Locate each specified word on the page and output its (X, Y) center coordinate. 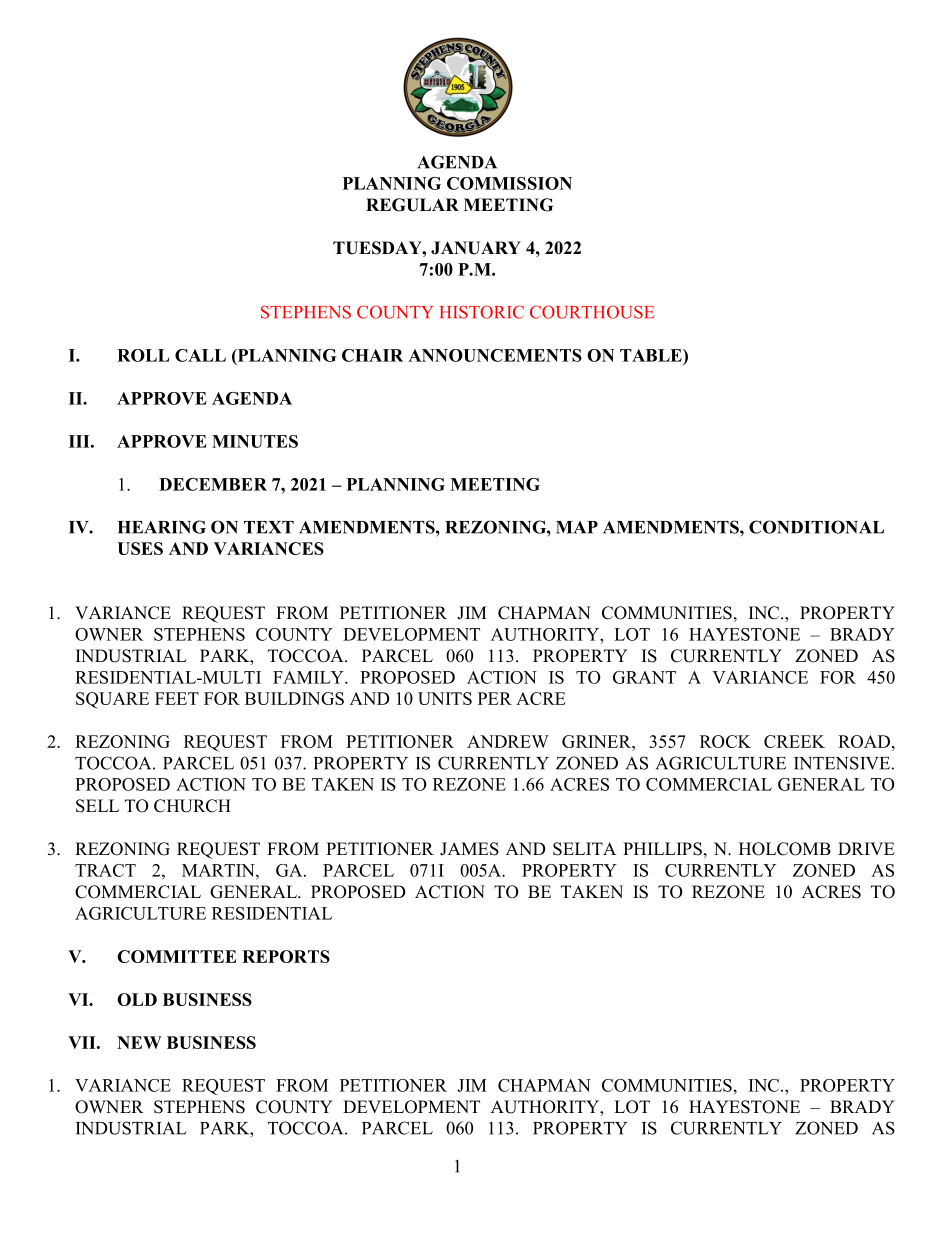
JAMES (469, 849)
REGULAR (412, 205)
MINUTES (255, 441)
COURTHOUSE (592, 312)
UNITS (445, 698)
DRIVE (866, 848)
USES (140, 548)
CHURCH (192, 806)
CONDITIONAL (816, 527)
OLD (137, 999)
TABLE (652, 355)
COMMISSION (509, 183)
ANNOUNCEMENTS (495, 355)
